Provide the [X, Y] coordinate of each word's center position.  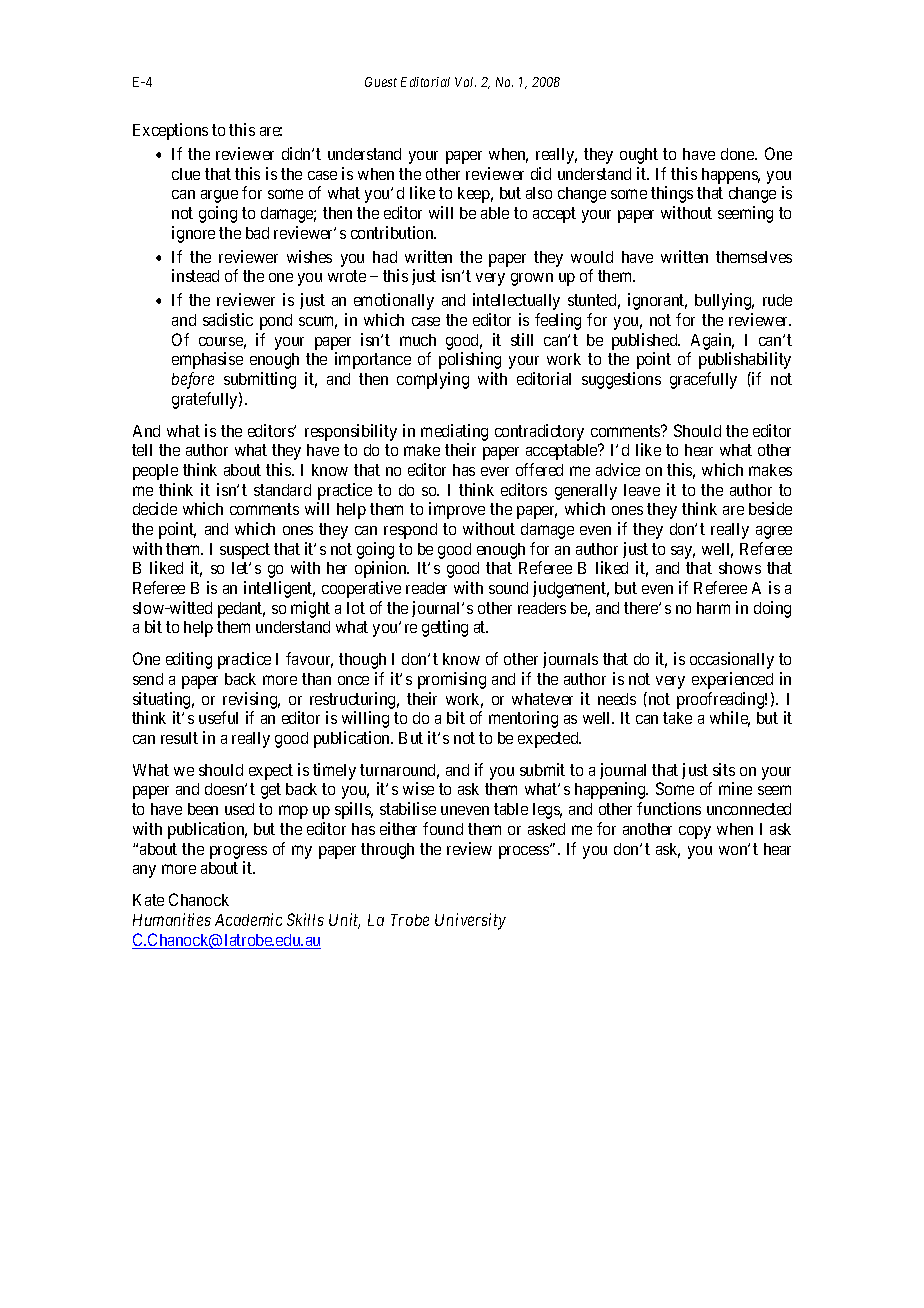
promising [452, 680]
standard [282, 490]
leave [642, 490]
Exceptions [170, 131]
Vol [465, 82]
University [470, 921]
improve [457, 510]
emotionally [394, 301]
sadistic [228, 319]
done [738, 154]
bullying [724, 301]
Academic [248, 919]
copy [695, 832]
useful [218, 717]
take [677, 718]
